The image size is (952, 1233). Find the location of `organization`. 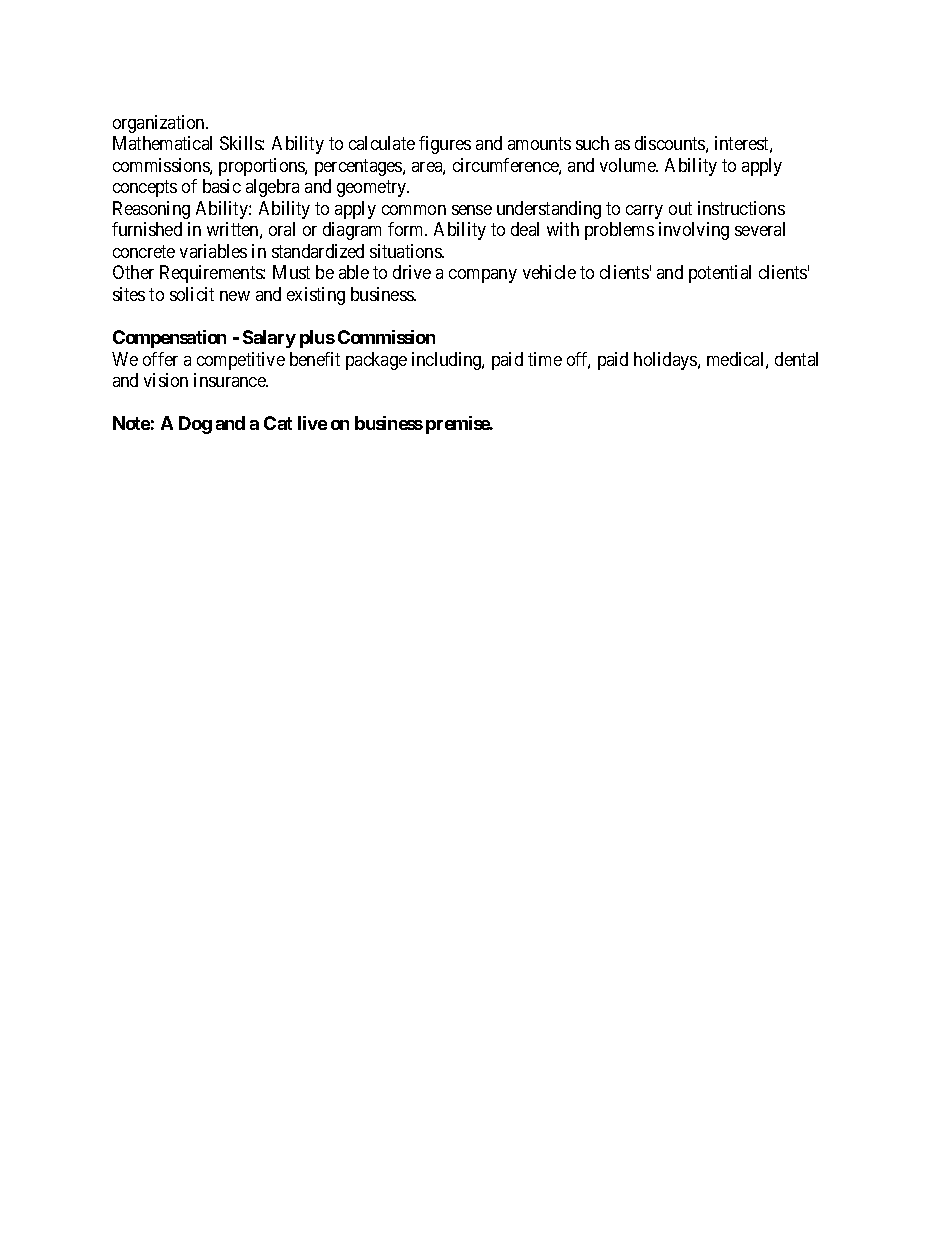

organization is located at coordinates (160, 124).
